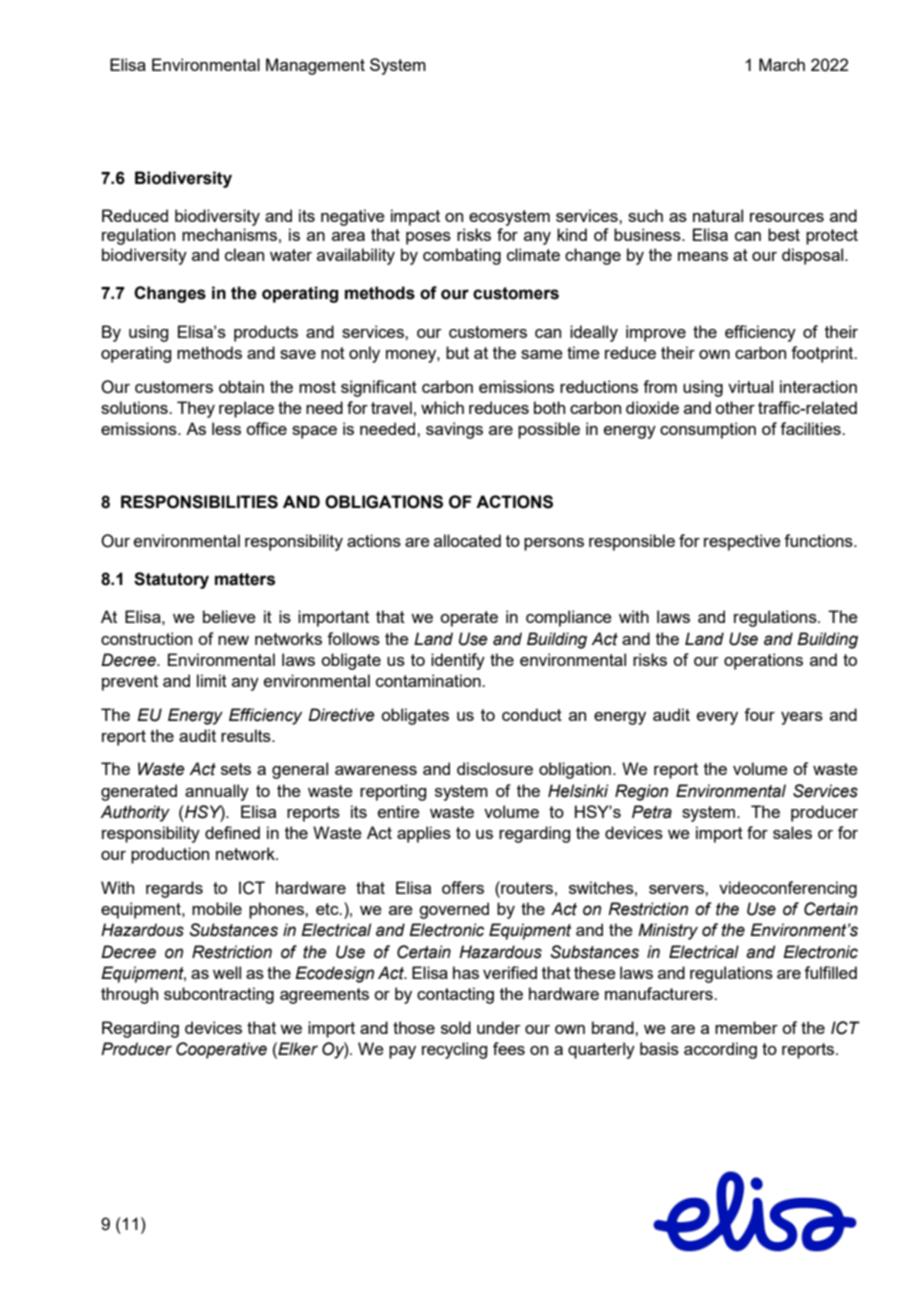 This page has height=1308, width=924. Describe the element at coordinates (499, 1027) in the page. I see `under` at that location.
